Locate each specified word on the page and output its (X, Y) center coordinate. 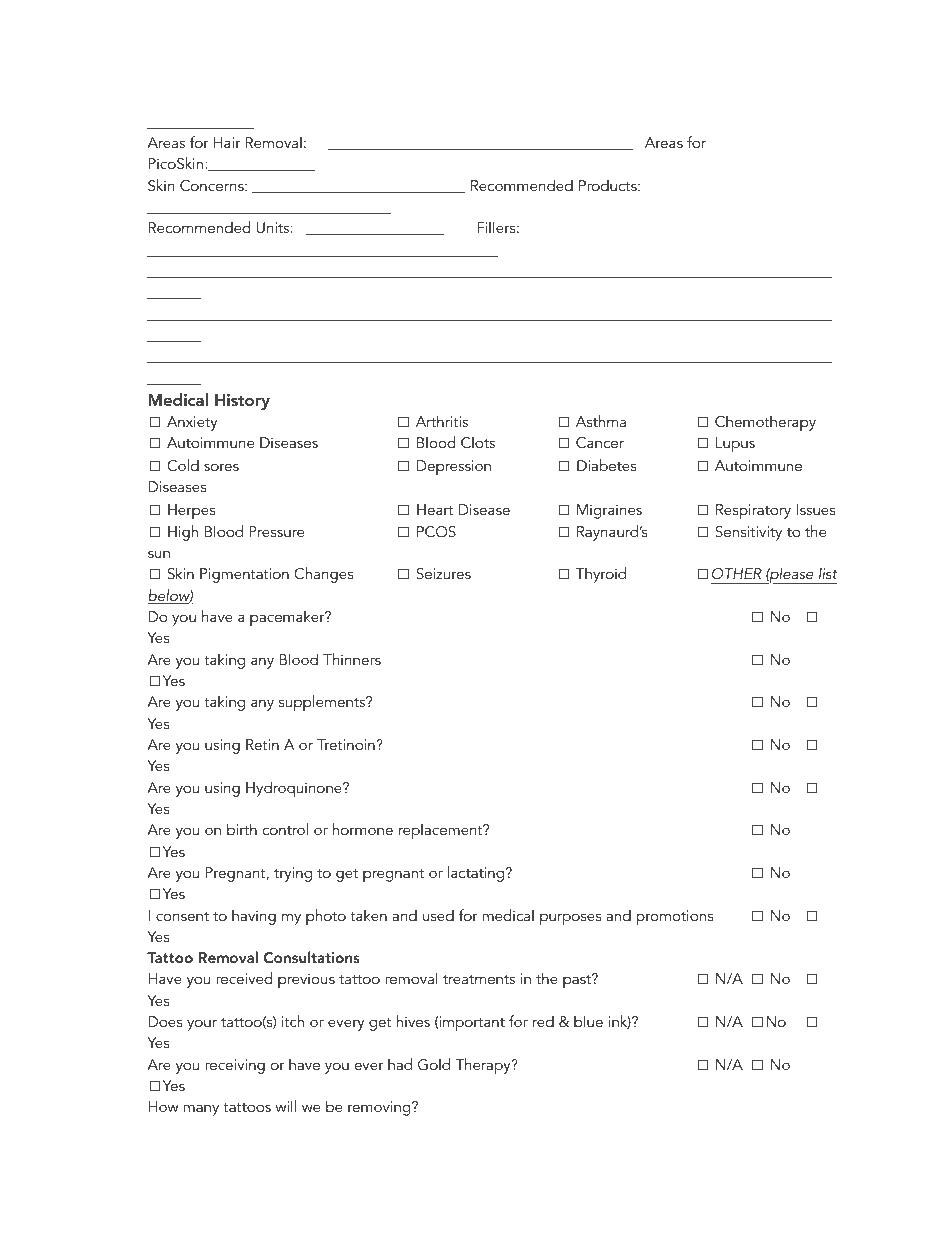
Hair (227, 142)
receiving (235, 1066)
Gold (434, 1064)
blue (588, 1021)
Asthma (601, 421)
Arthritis (442, 421)
